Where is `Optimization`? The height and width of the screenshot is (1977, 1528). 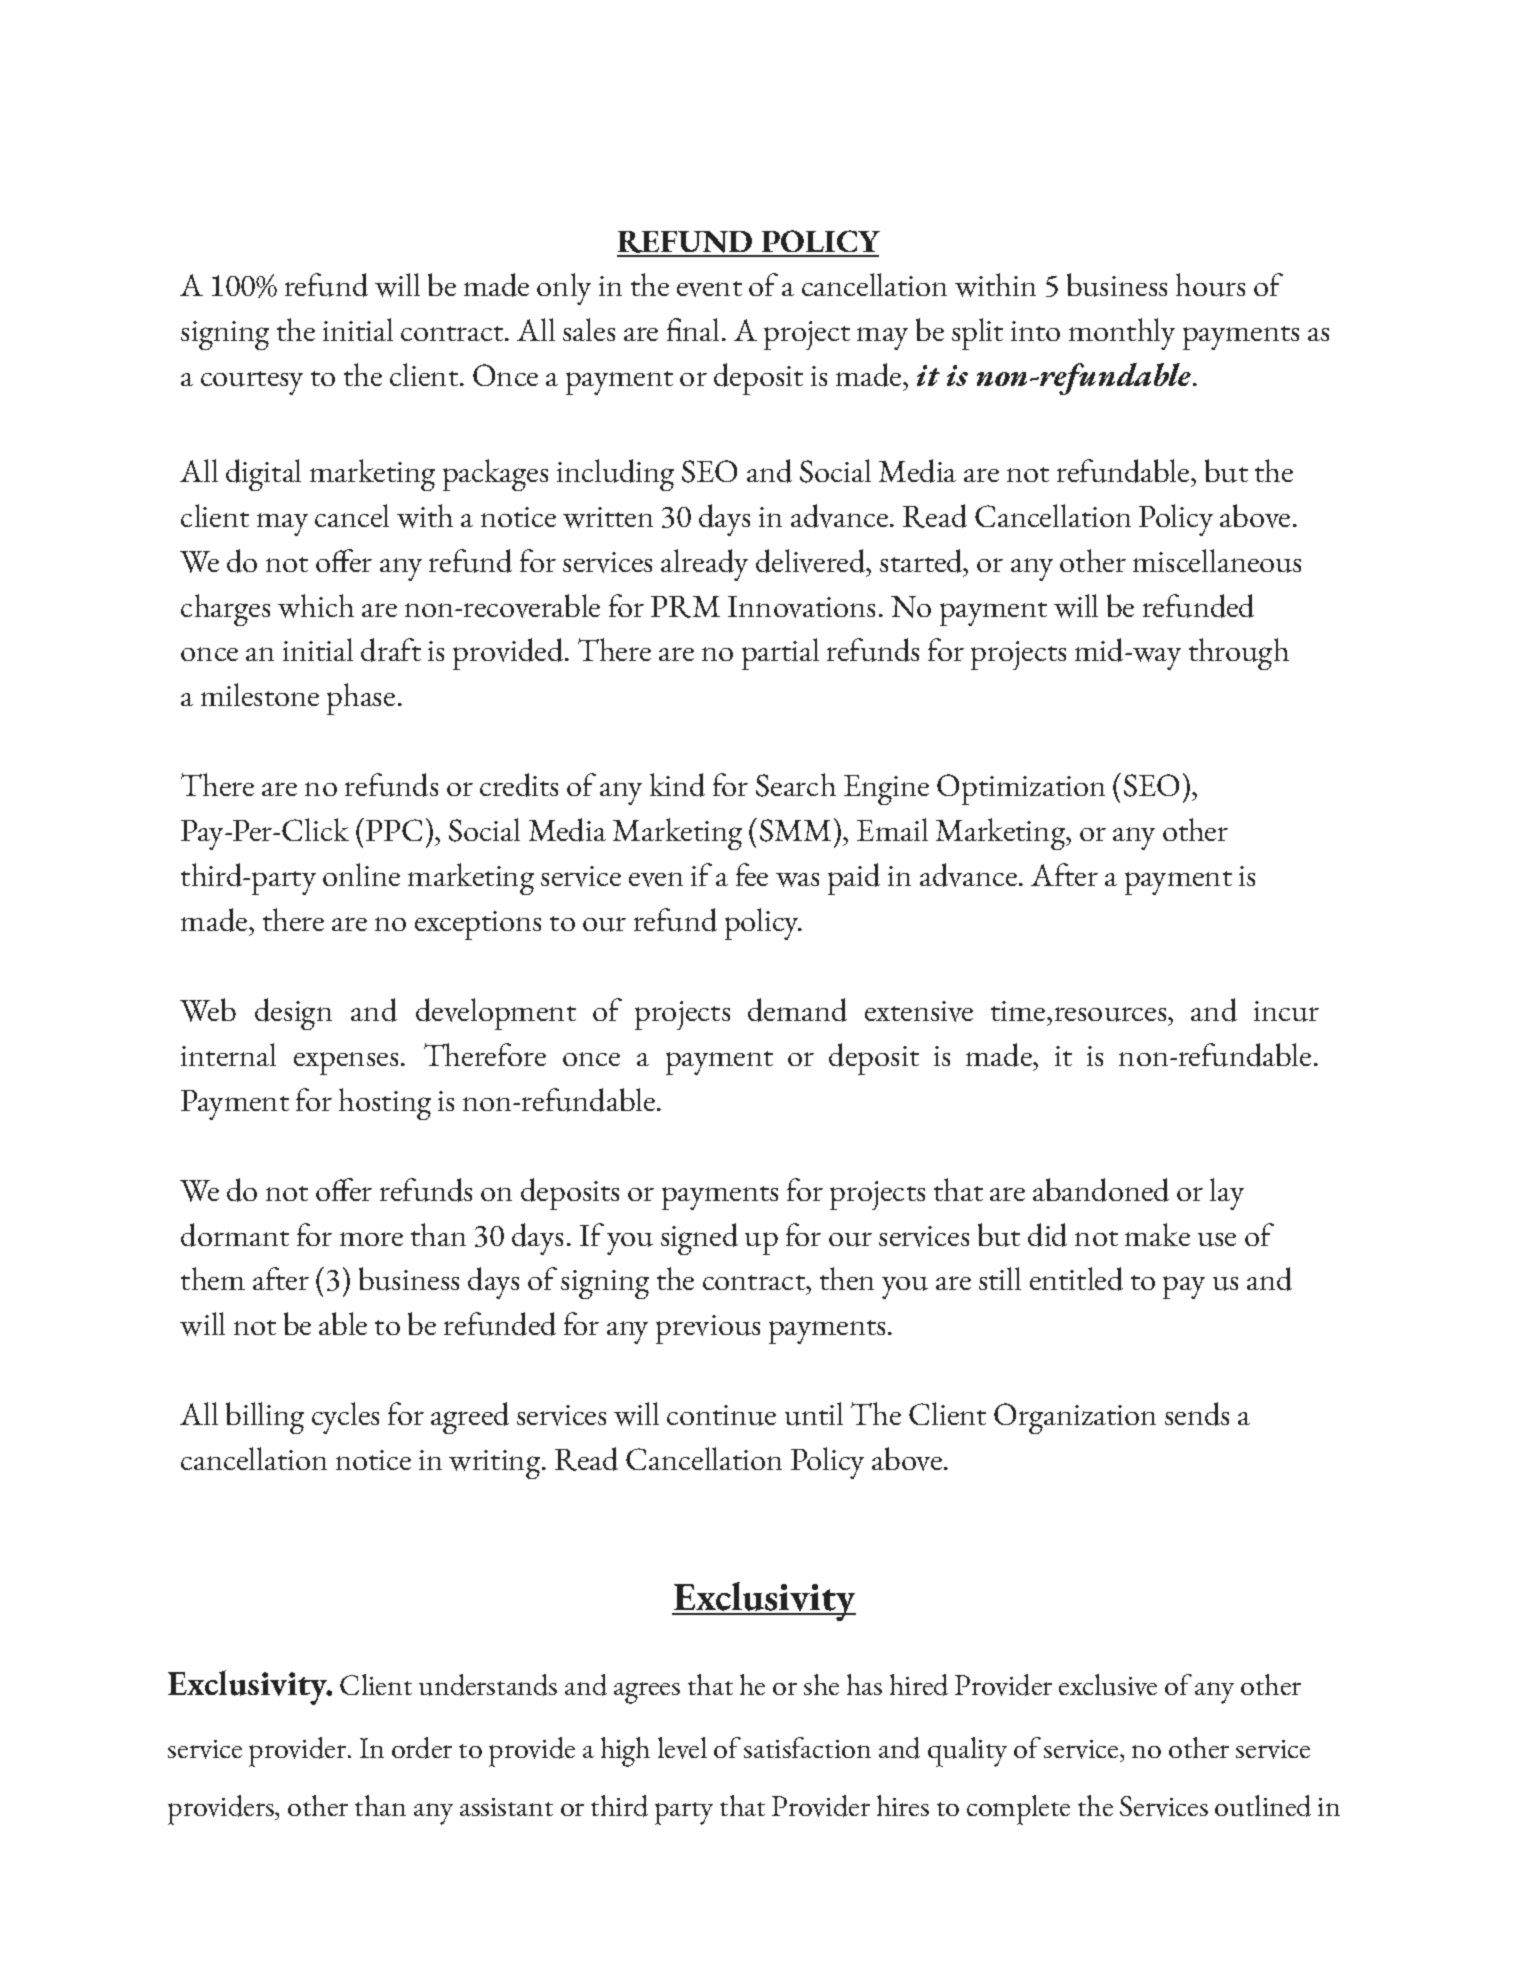
Optimization is located at coordinates (1021, 789).
